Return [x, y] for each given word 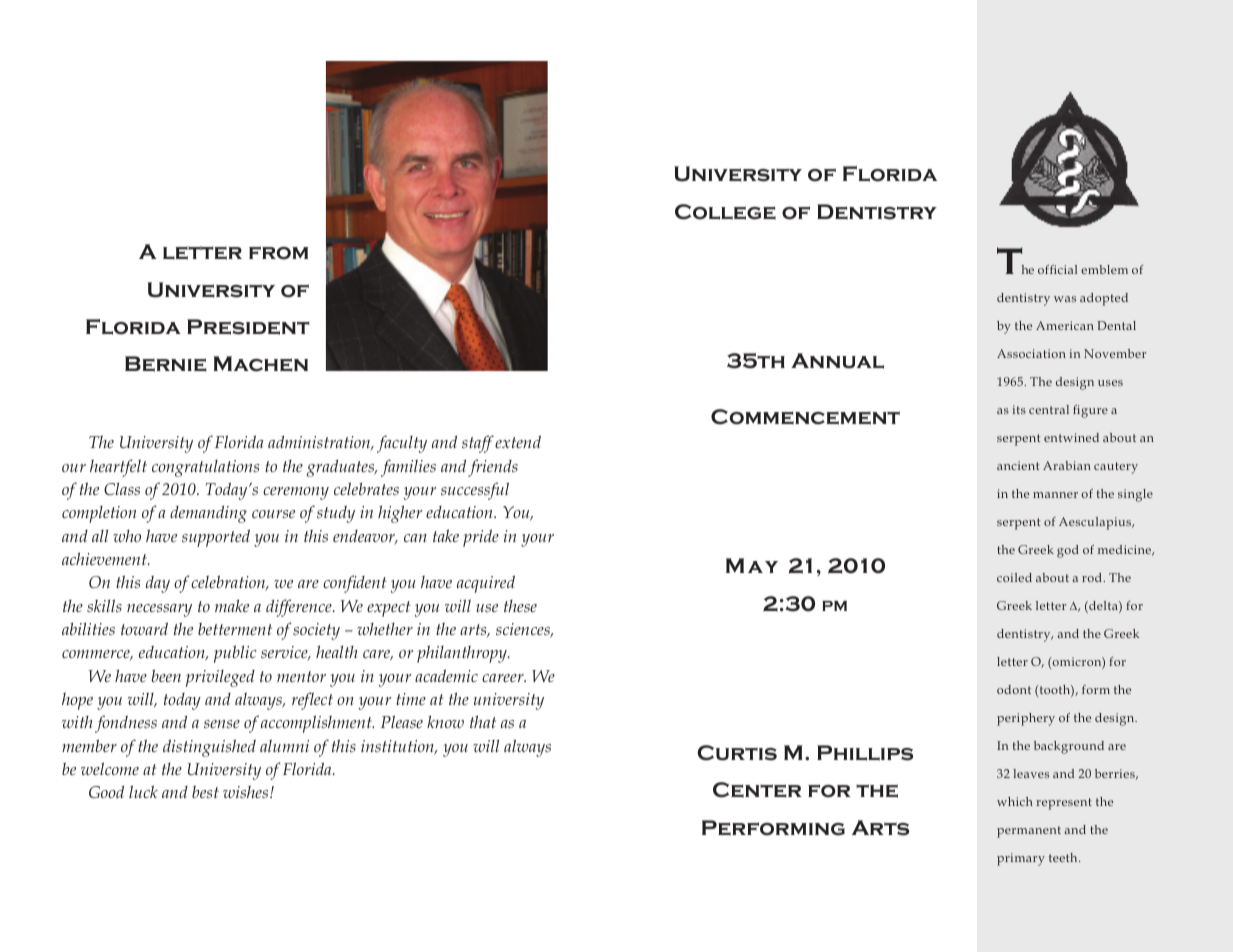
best [205, 791]
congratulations [205, 468]
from [278, 253]
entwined [1071, 437]
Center [757, 790]
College [725, 212]
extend [518, 441]
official [1057, 269]
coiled [1014, 577]
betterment [235, 628]
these [520, 606]
